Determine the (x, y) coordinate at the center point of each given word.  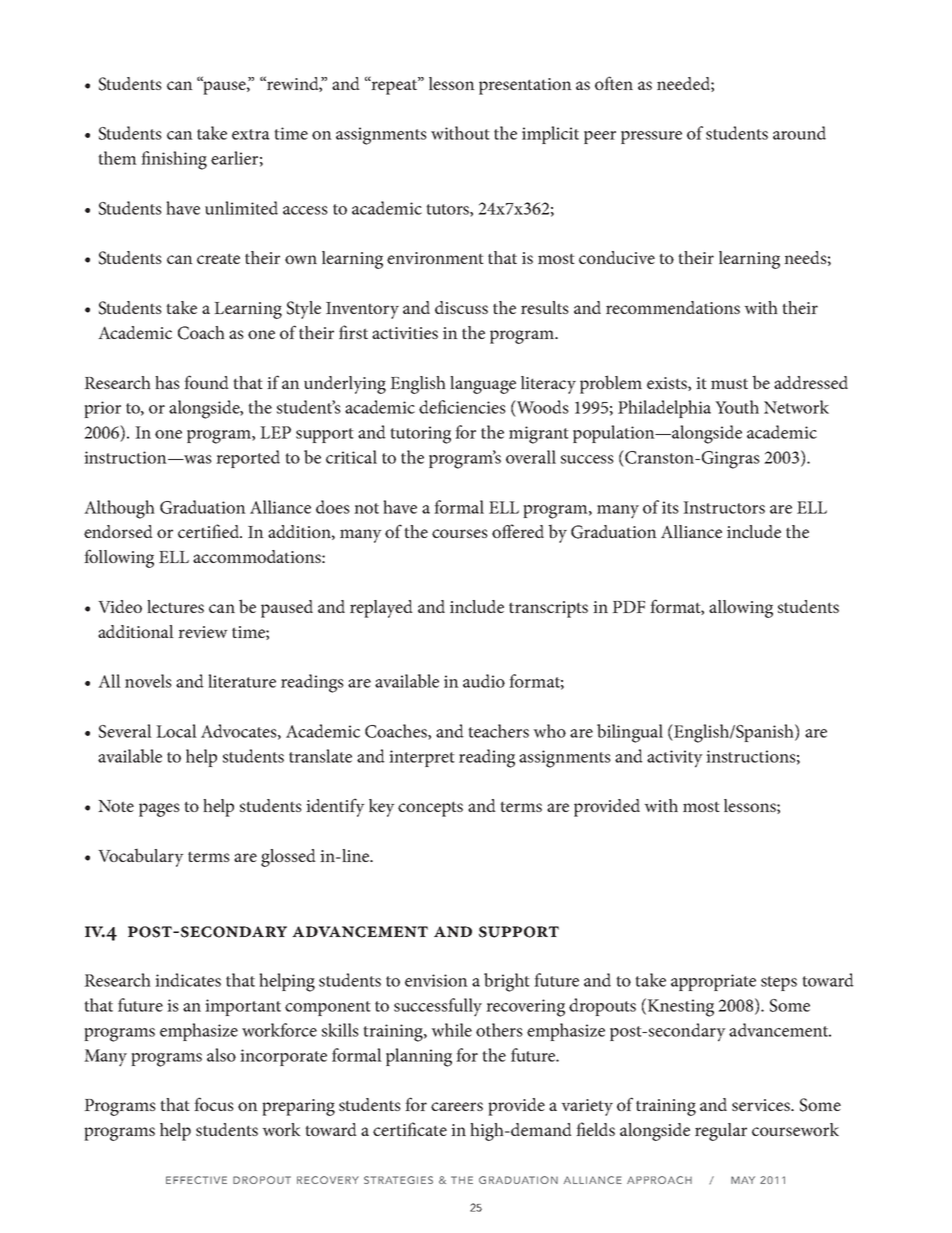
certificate (410, 1129)
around (799, 133)
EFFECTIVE (196, 1180)
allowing (741, 609)
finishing (174, 160)
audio (484, 681)
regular (721, 1132)
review (203, 632)
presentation (525, 86)
